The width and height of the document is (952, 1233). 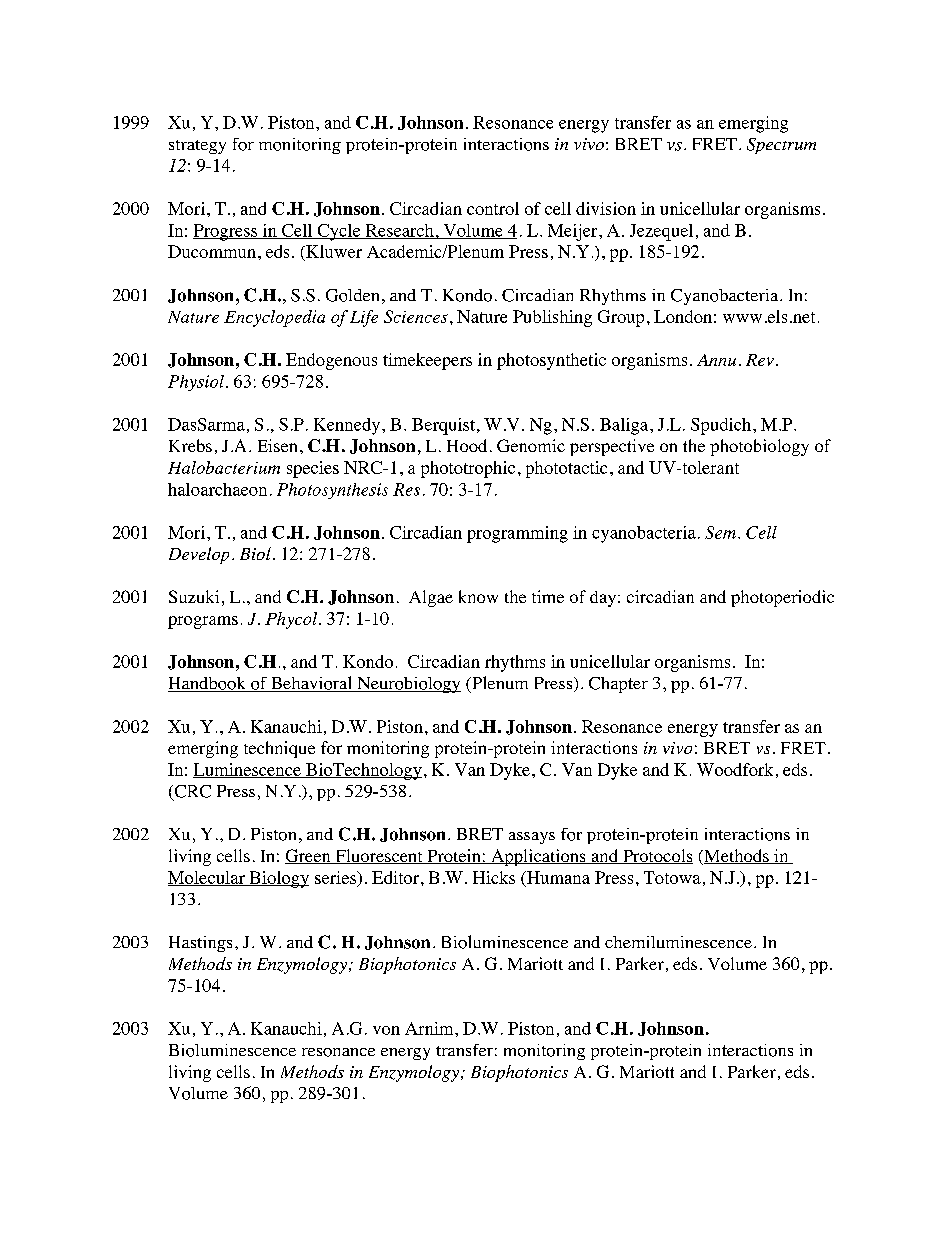 I want to click on Physiol, so click(x=196, y=383).
